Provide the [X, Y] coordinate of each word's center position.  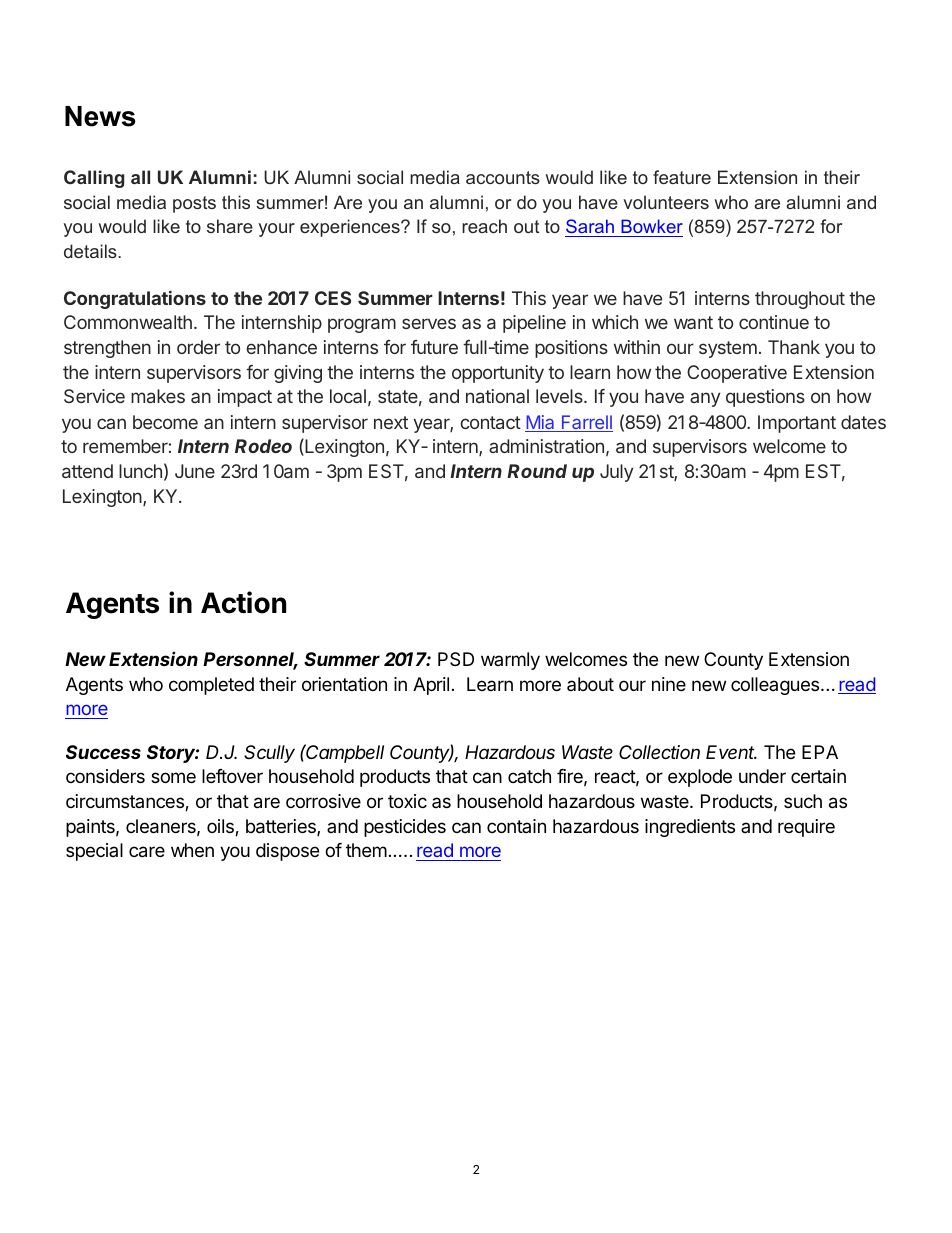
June [195, 471]
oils [221, 827]
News [100, 116]
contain [516, 826]
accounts [503, 177]
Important [797, 424]
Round [537, 471]
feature [682, 177]
